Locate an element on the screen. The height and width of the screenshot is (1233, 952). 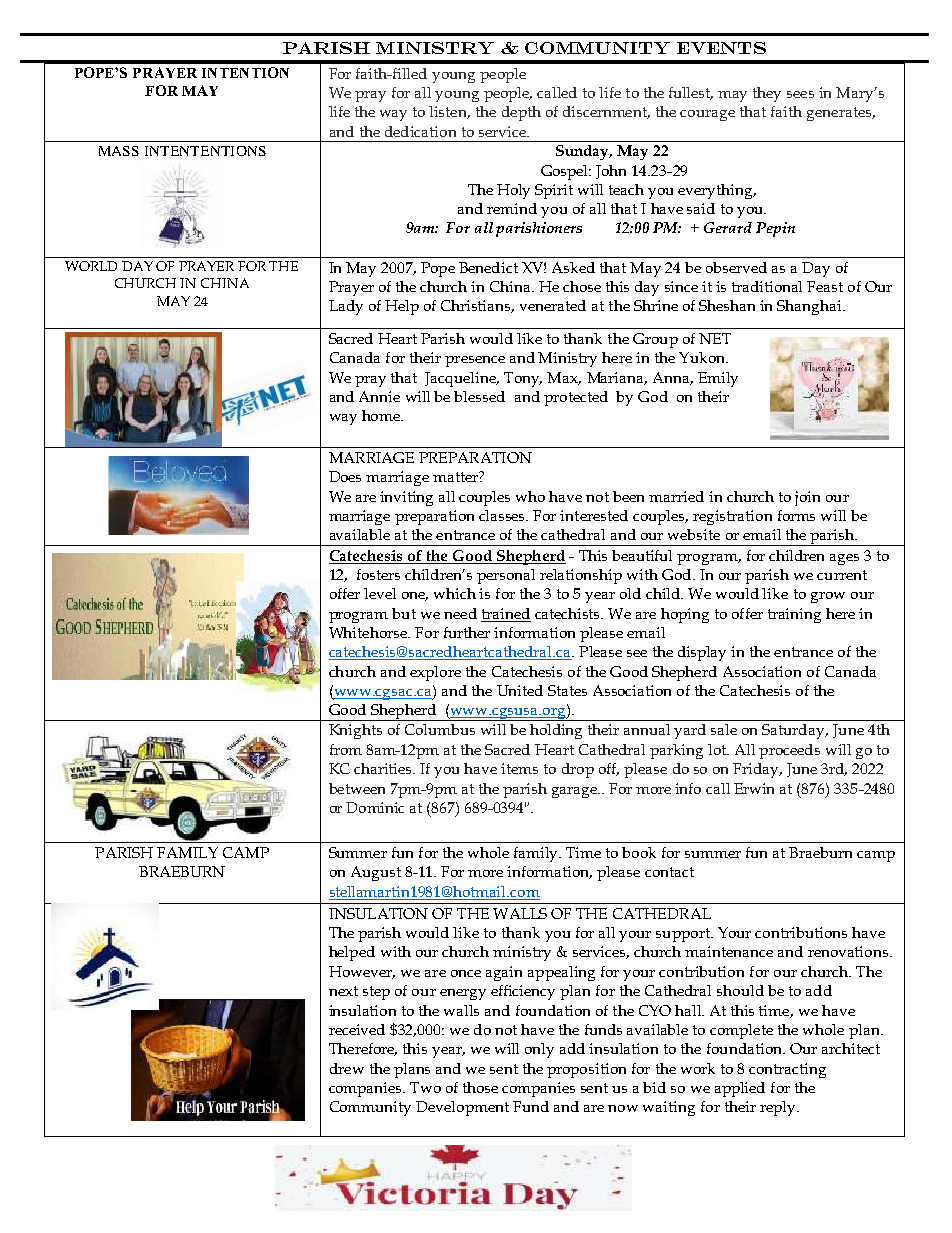
which is located at coordinates (455, 593).
